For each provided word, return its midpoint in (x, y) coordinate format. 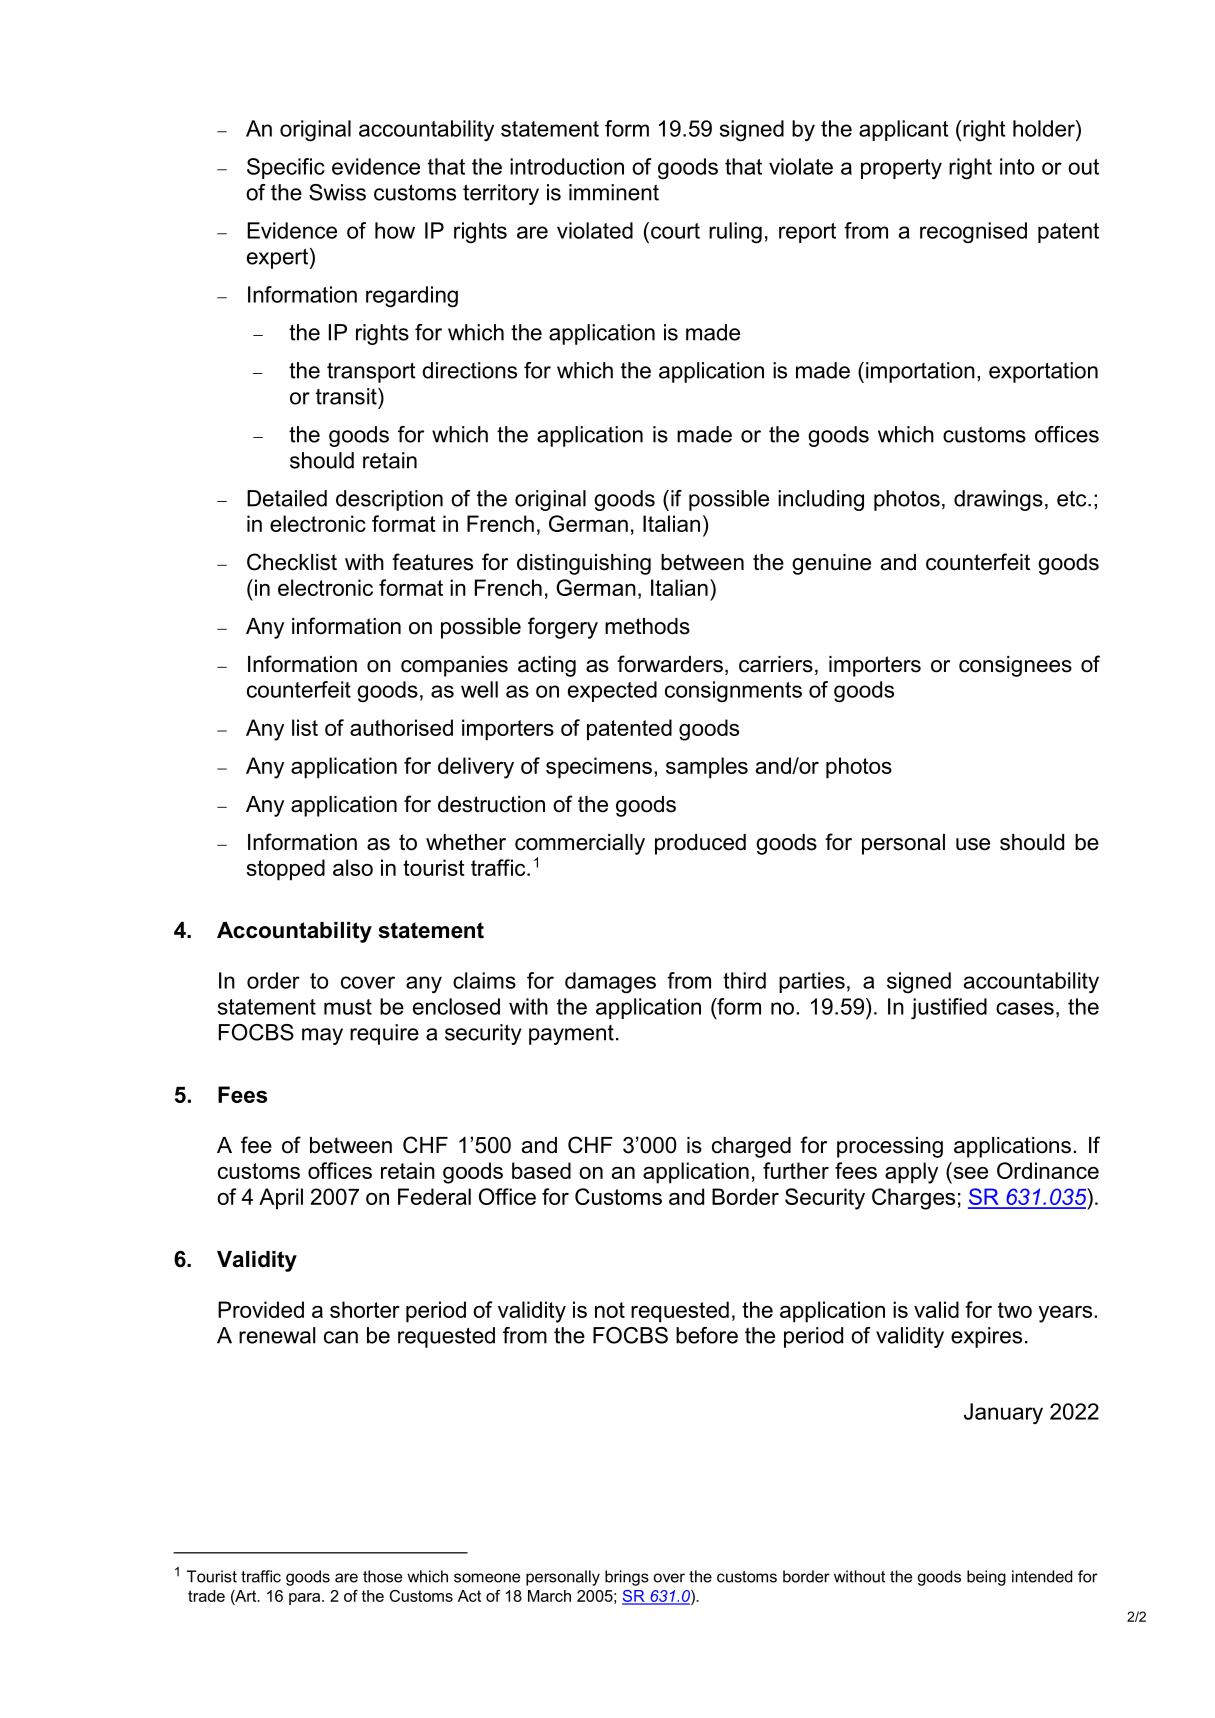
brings (627, 1578)
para (306, 1599)
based (541, 1170)
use (973, 844)
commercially (580, 844)
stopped (286, 870)
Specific (286, 168)
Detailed (287, 498)
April (281, 1199)
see (971, 1173)
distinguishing (584, 564)
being (986, 1578)
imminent (614, 192)
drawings (998, 500)
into (1017, 166)
